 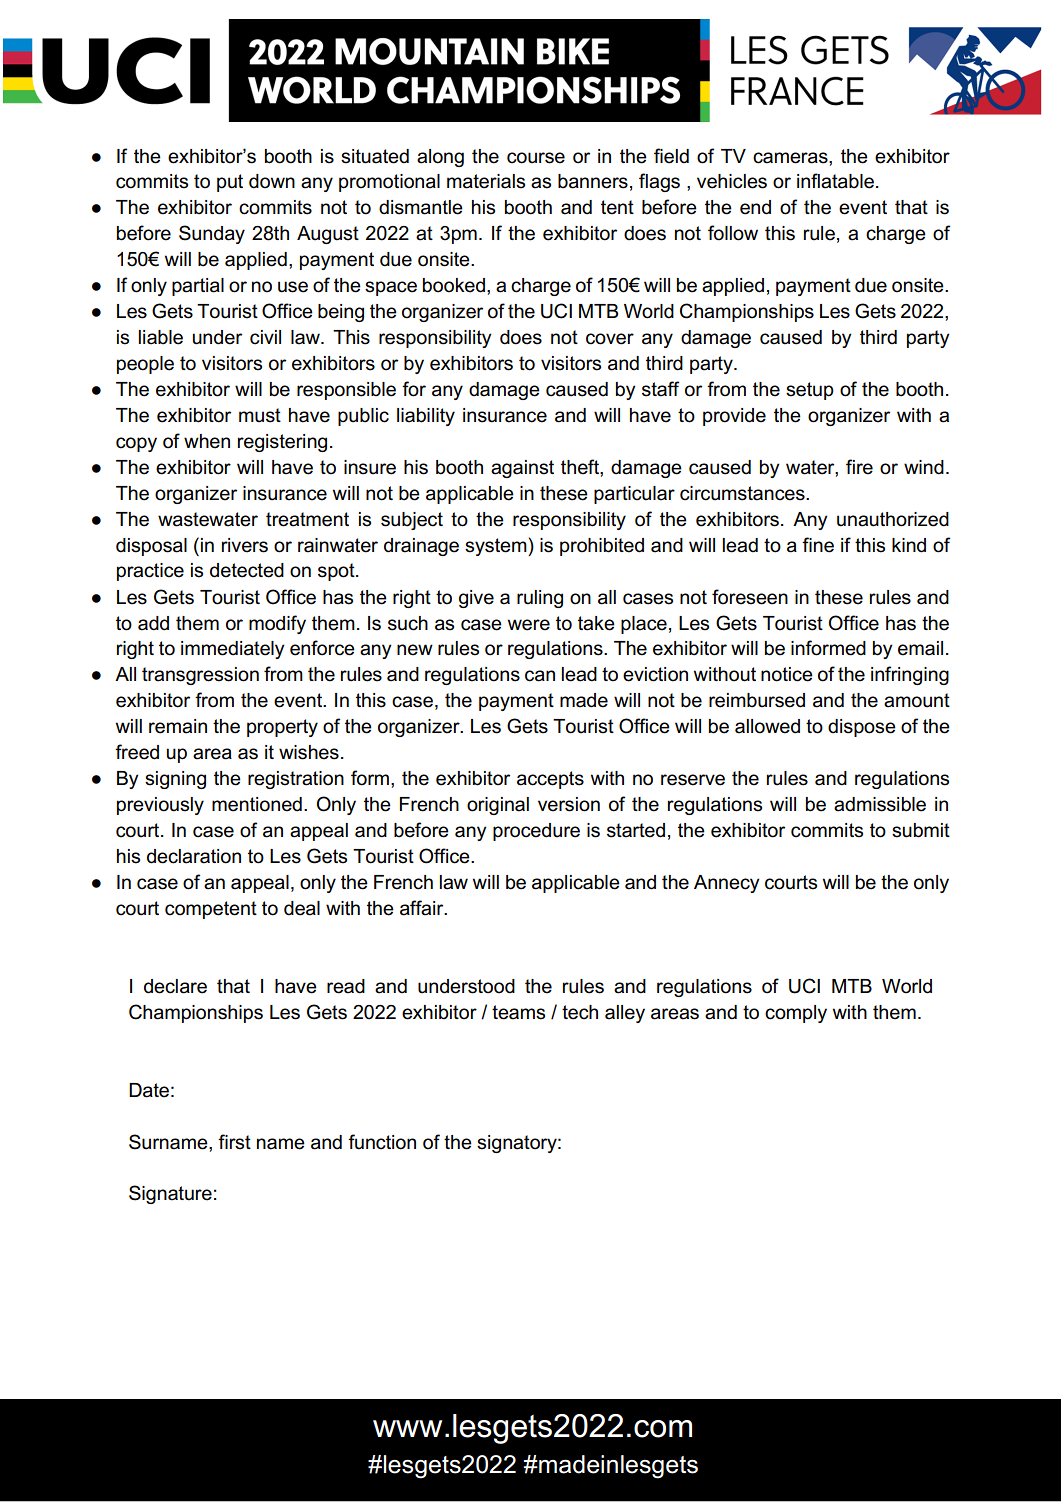 I want to click on first, so click(x=234, y=1142).
